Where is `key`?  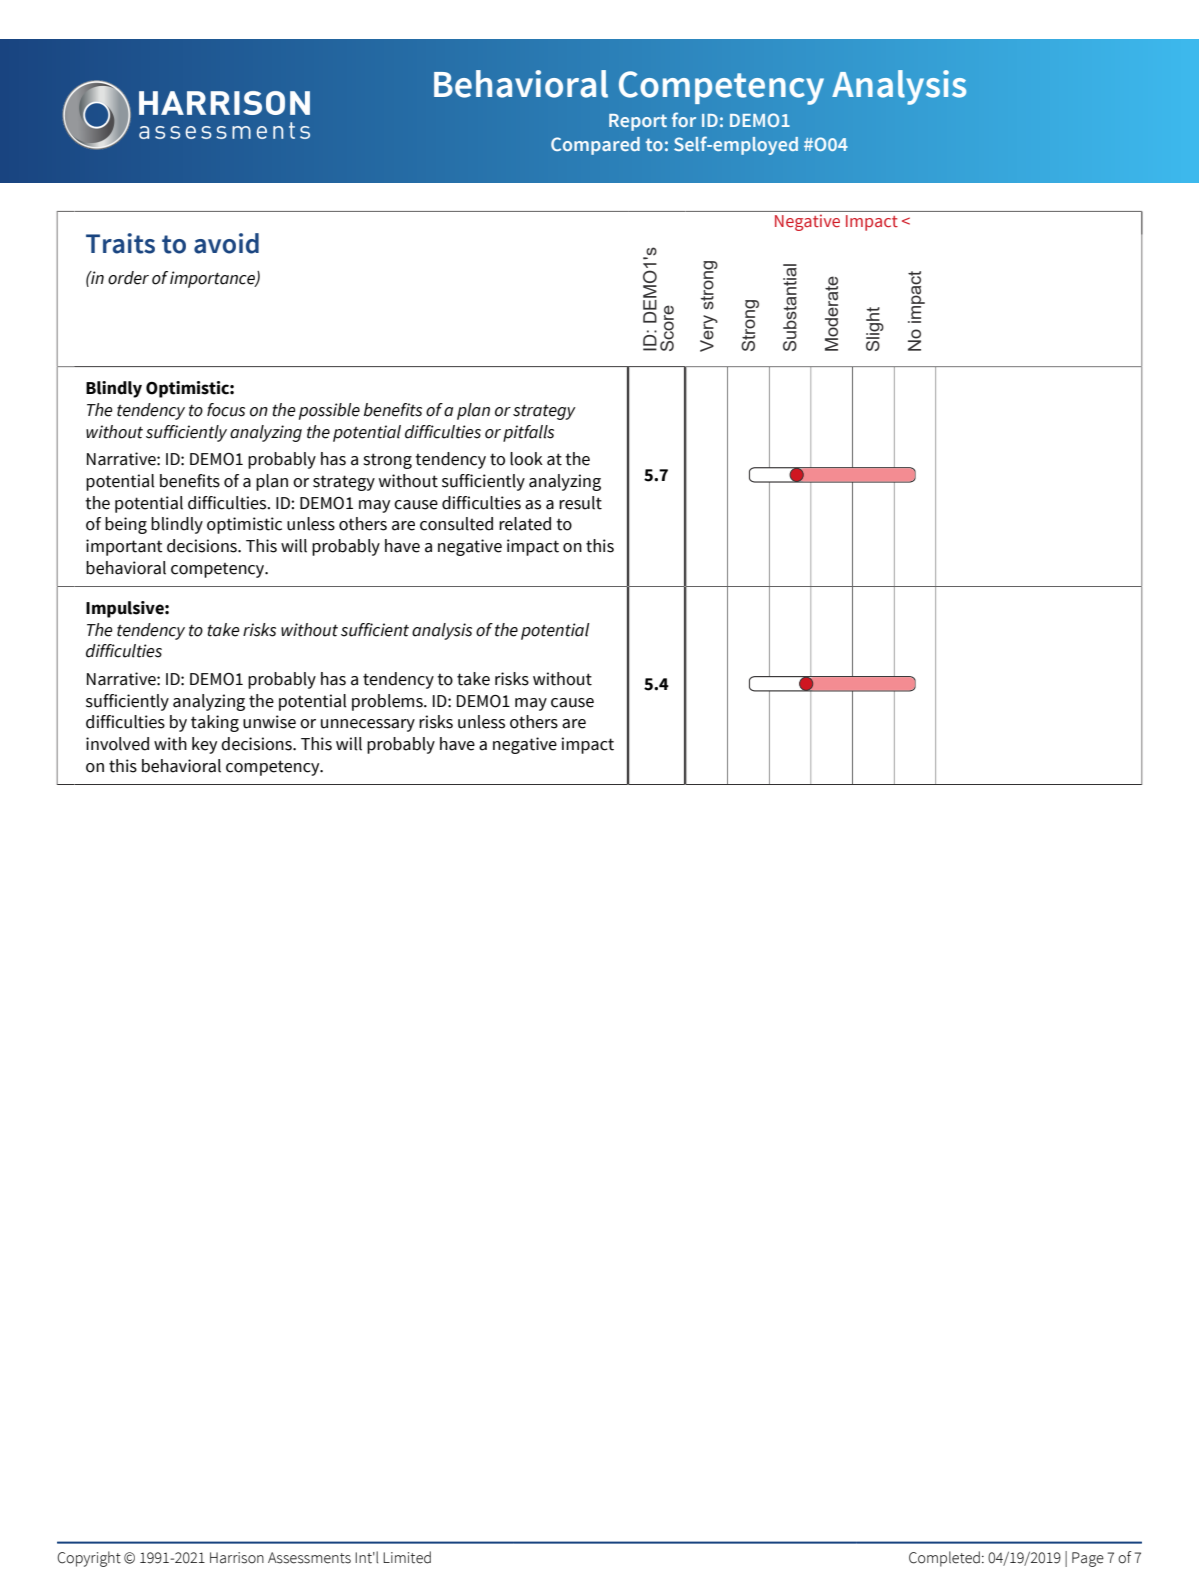
key is located at coordinates (204, 745).
